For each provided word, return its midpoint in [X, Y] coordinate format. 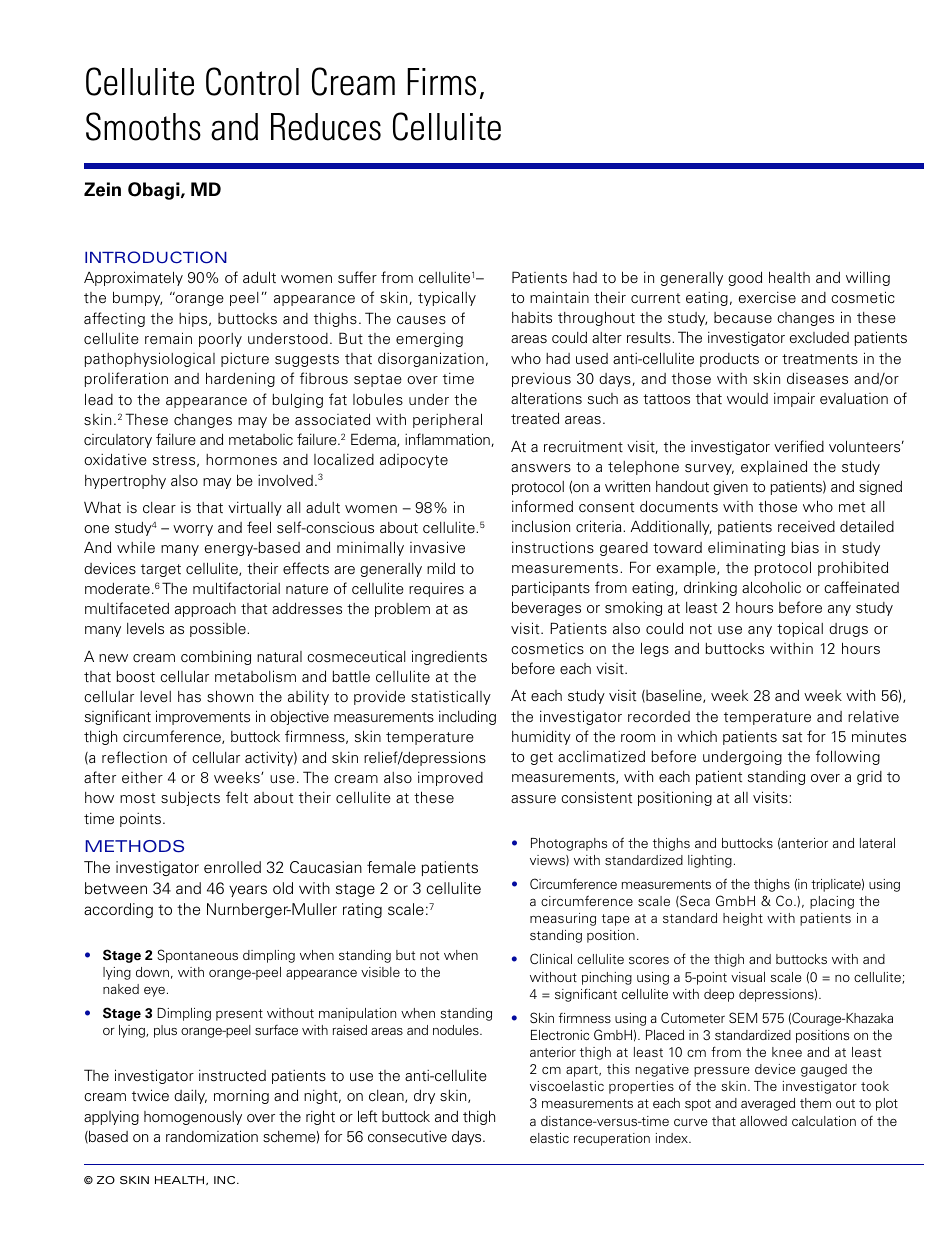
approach [205, 610]
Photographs [569, 844]
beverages [546, 608]
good [745, 278]
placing [832, 902]
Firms [441, 82]
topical [800, 629]
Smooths [143, 126]
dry [424, 1097]
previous [541, 380]
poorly [220, 340]
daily [190, 1097]
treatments [820, 359]
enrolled [232, 867]
